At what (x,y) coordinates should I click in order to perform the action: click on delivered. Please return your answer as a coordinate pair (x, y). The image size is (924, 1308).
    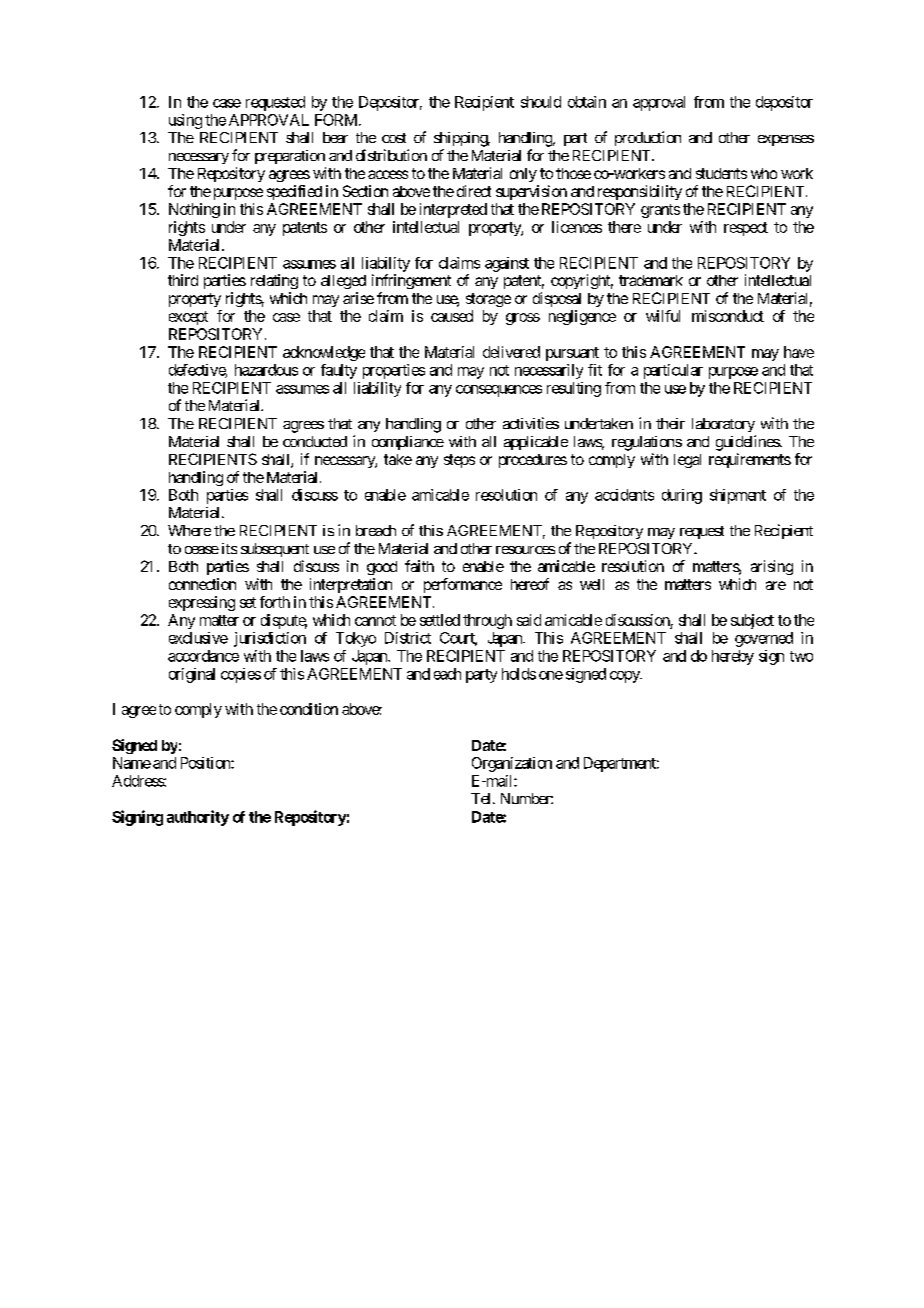
    Looking at the image, I should click on (511, 352).
